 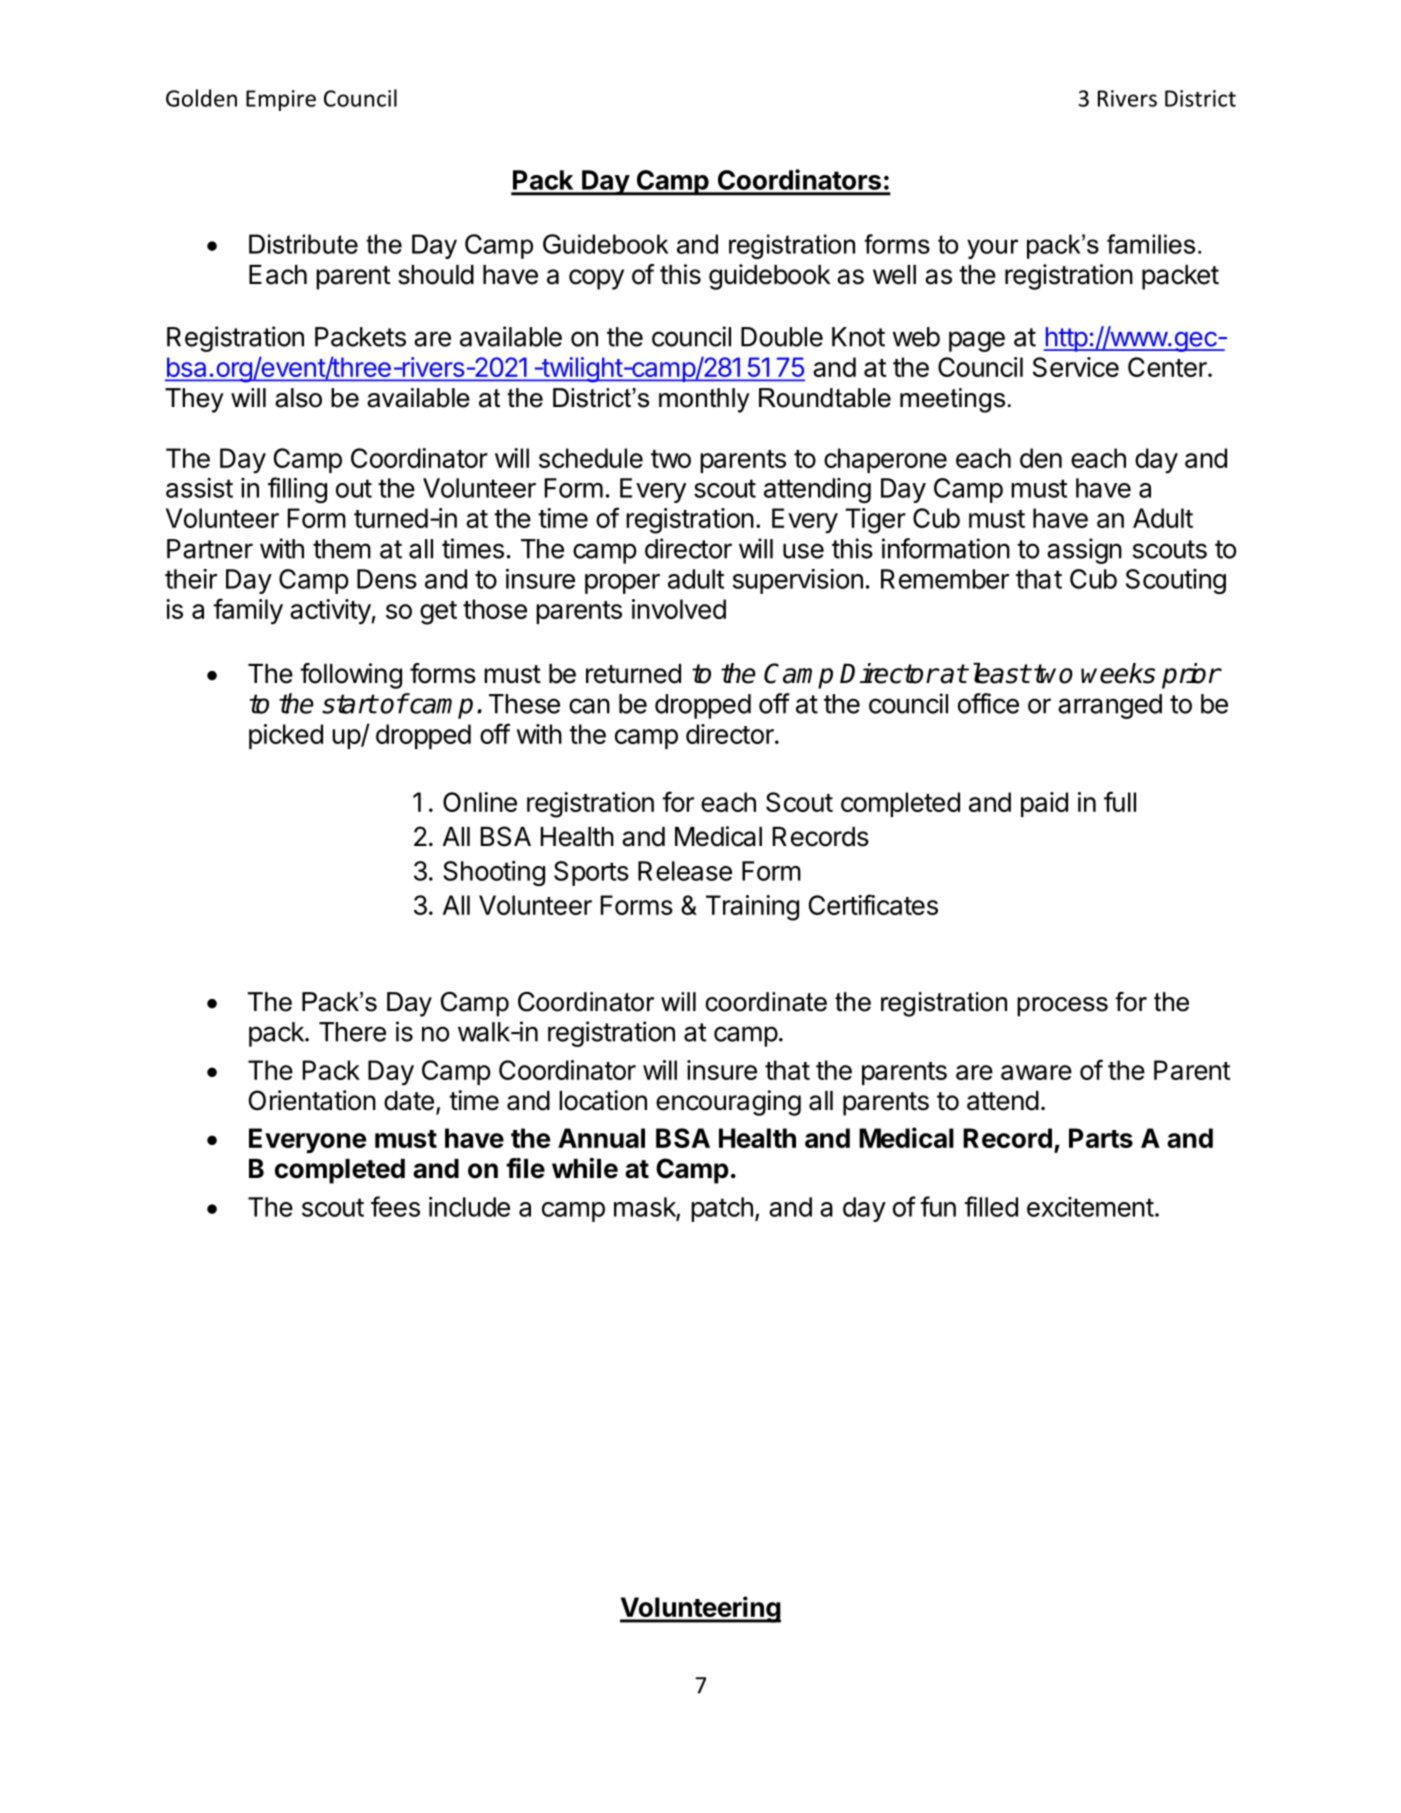 I want to click on copy, so click(x=596, y=279).
